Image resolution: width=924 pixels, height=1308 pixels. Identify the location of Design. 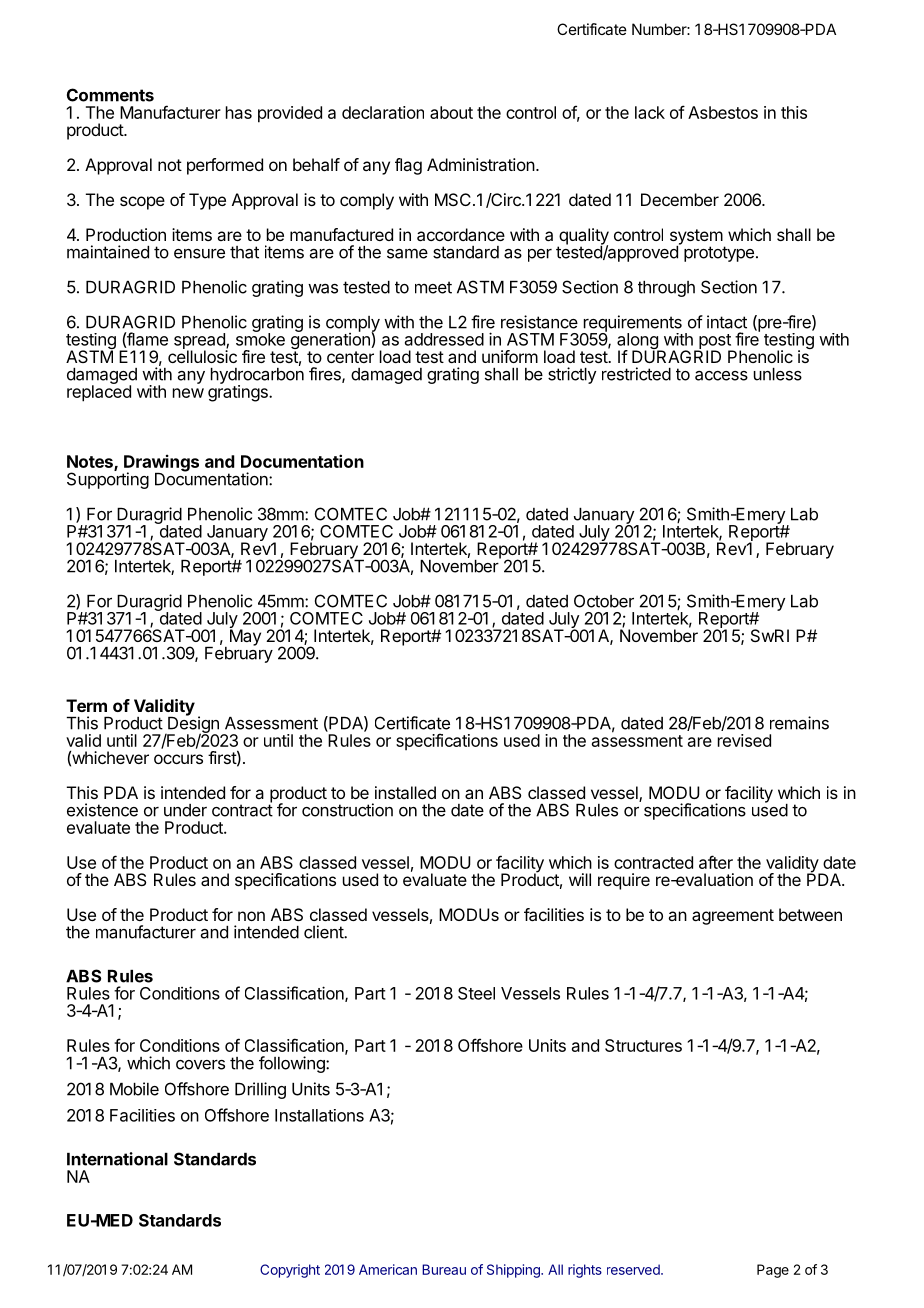
(192, 725).
